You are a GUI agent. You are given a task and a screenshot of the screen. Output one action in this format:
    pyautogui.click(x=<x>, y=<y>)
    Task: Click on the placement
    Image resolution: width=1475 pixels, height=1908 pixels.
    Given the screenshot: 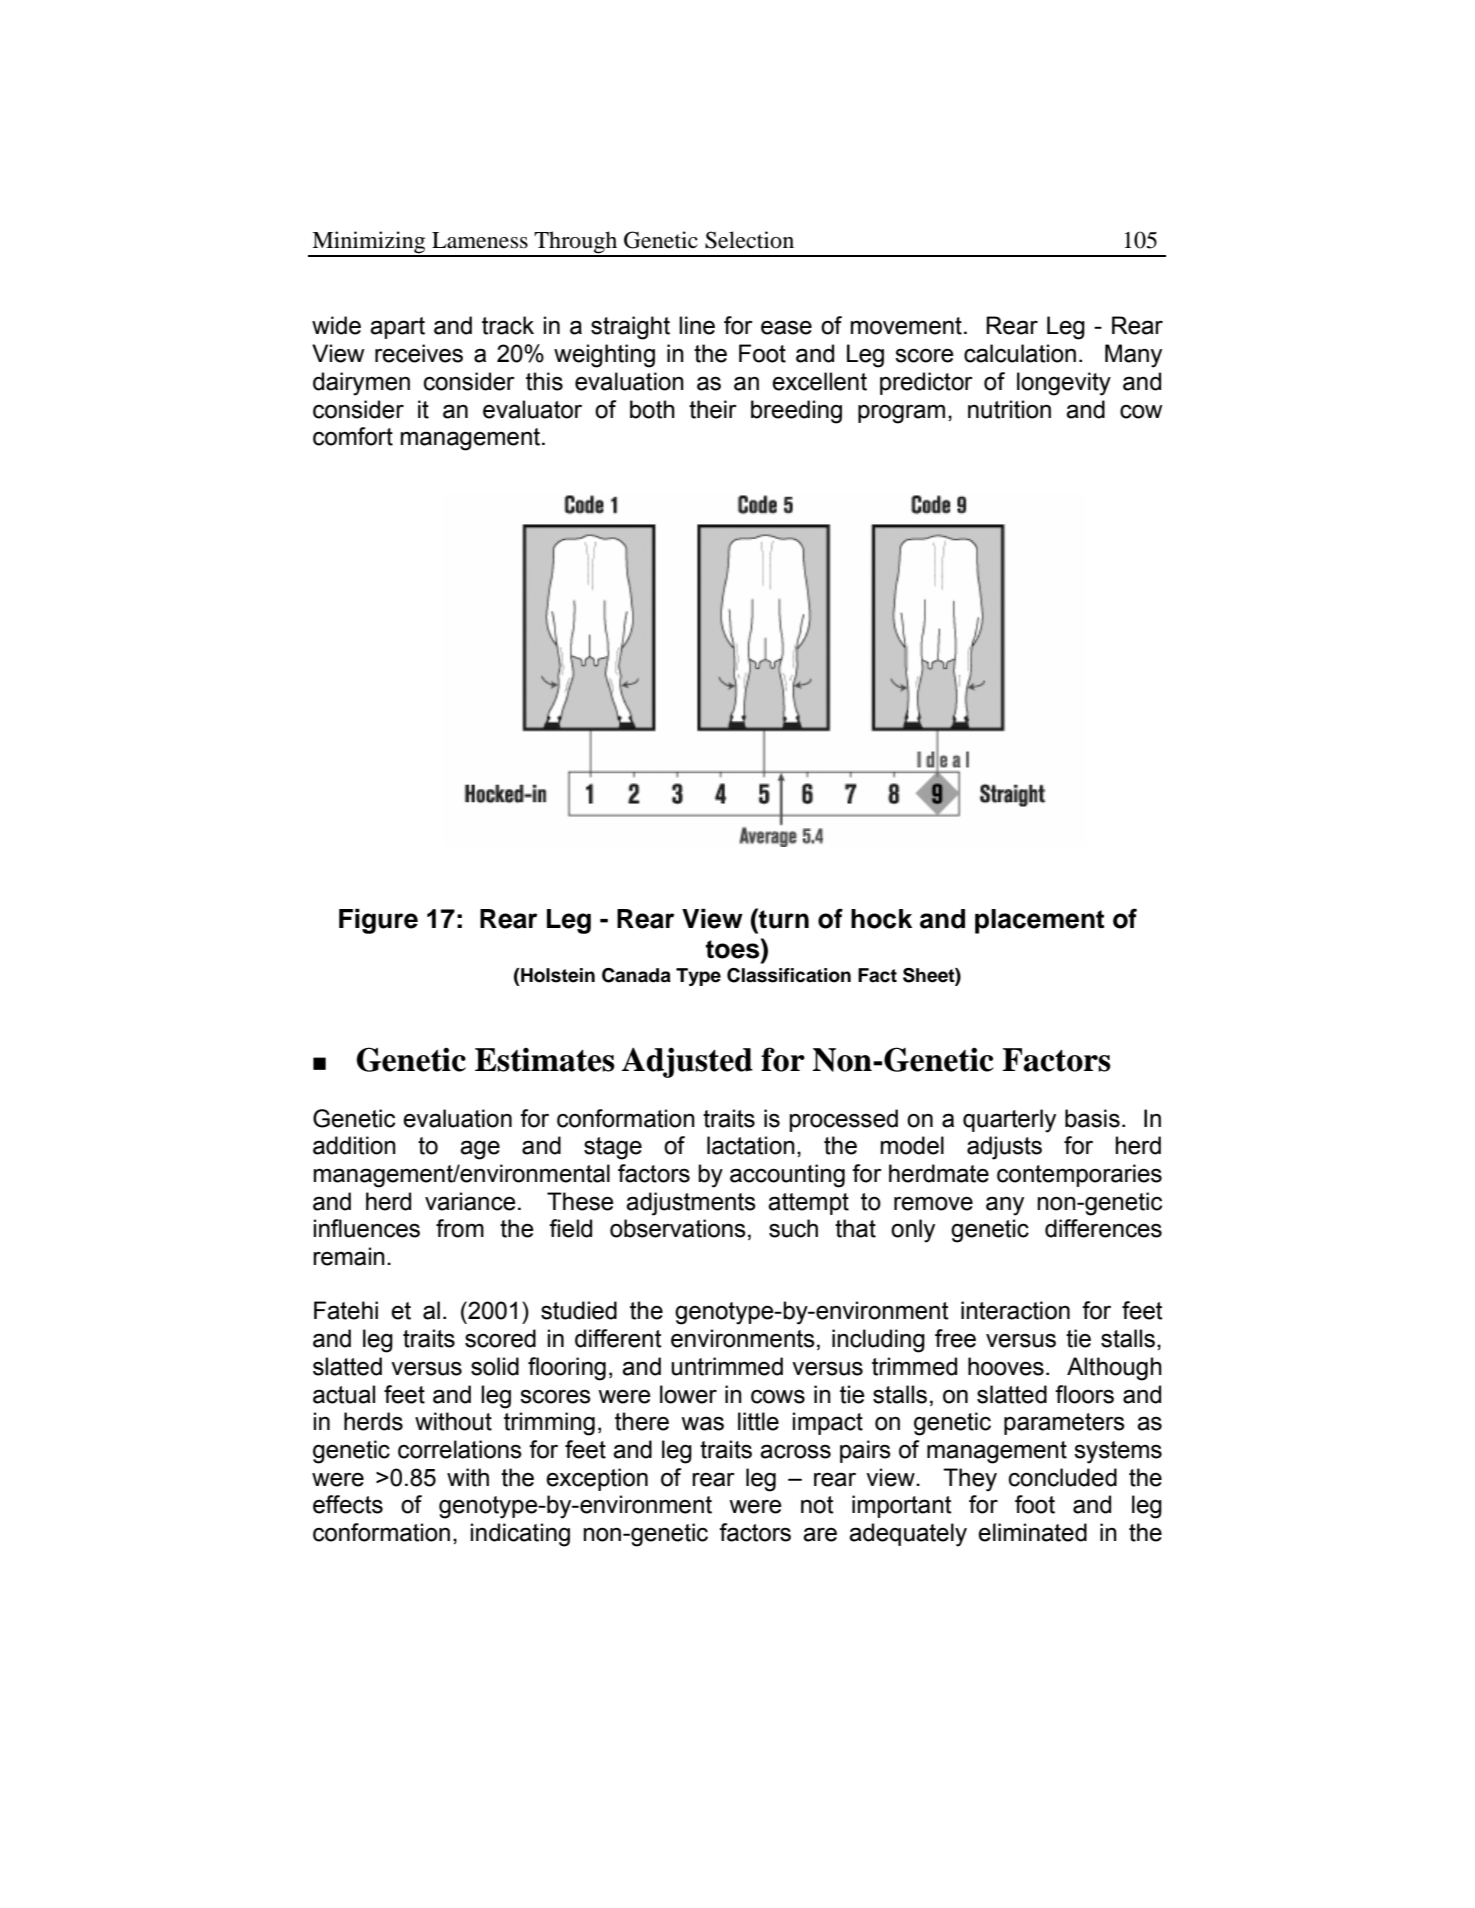 What is the action you would take?
    pyautogui.click(x=1039, y=921)
